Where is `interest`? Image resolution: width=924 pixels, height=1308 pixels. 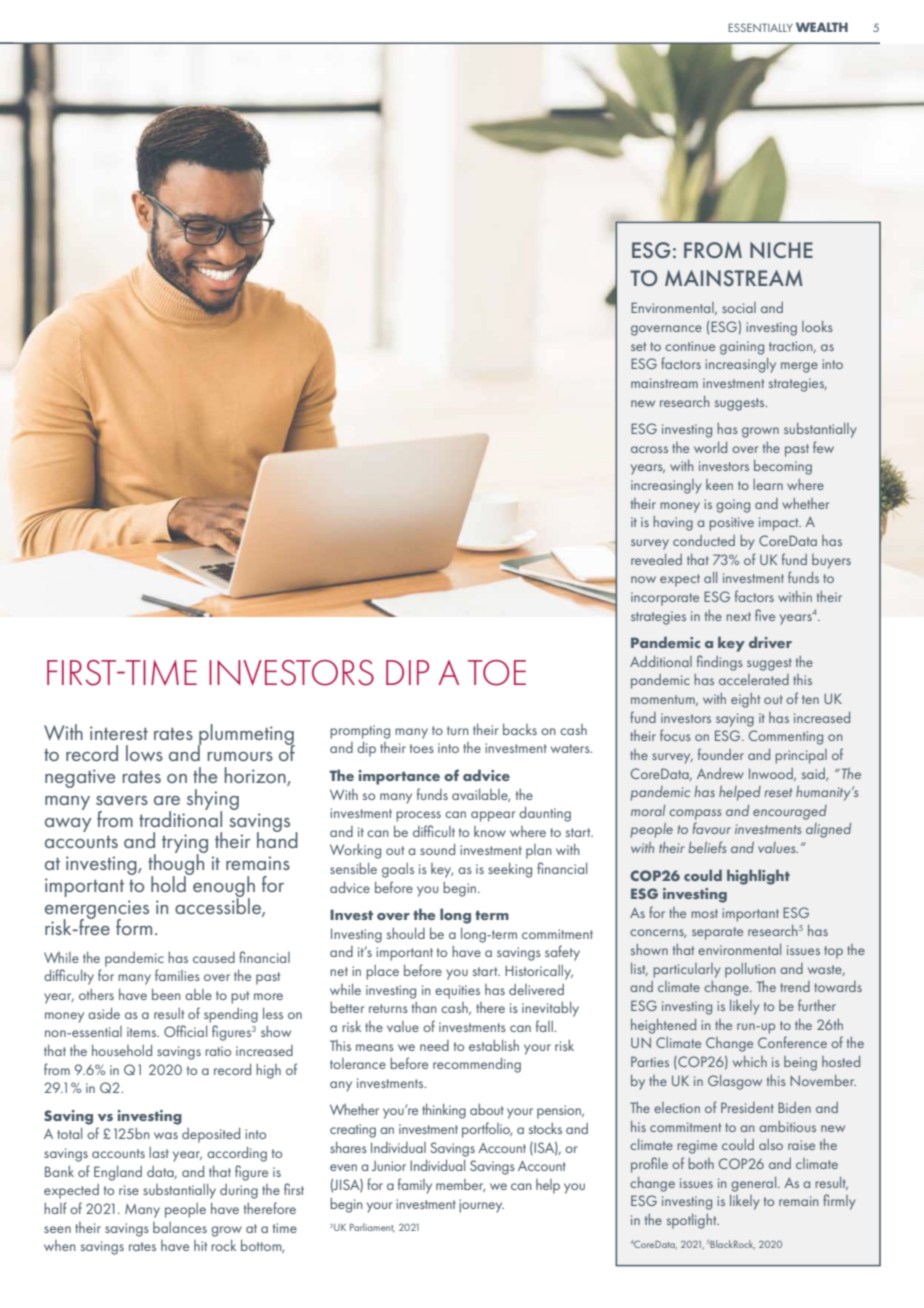
interest is located at coordinates (119, 733).
